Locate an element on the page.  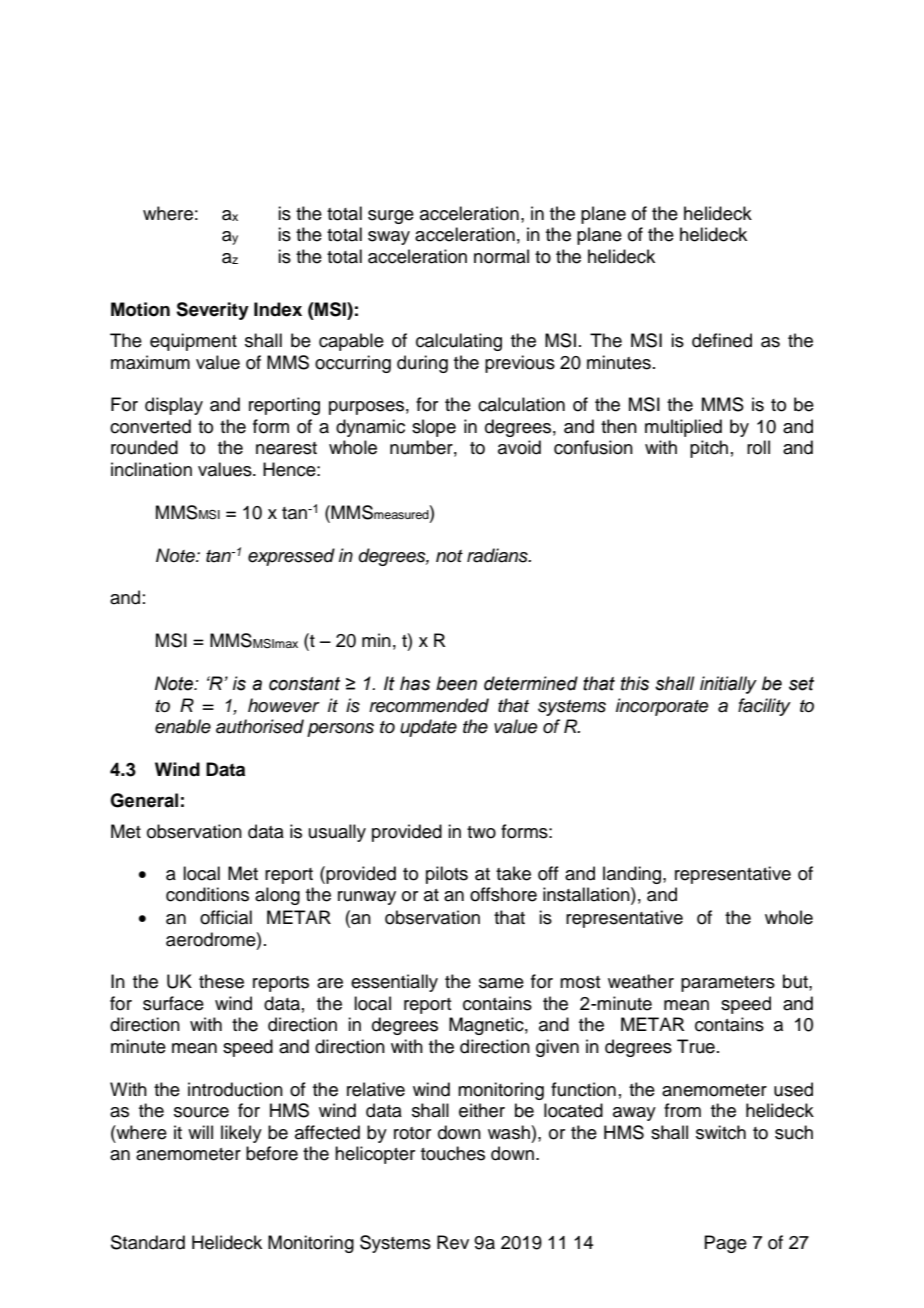
normal is located at coordinates (501, 256).
